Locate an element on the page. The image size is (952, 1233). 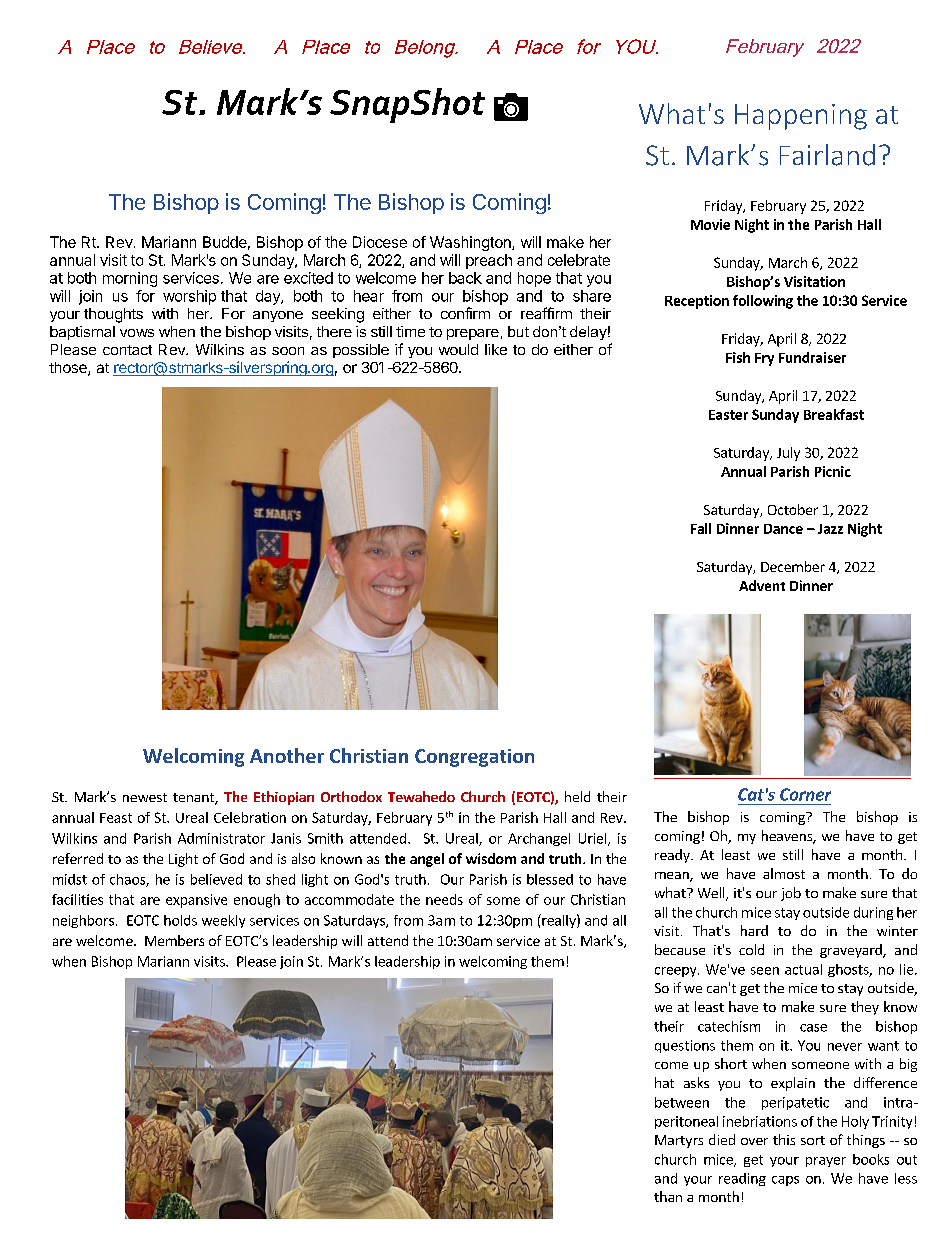
morning is located at coordinates (130, 279).
